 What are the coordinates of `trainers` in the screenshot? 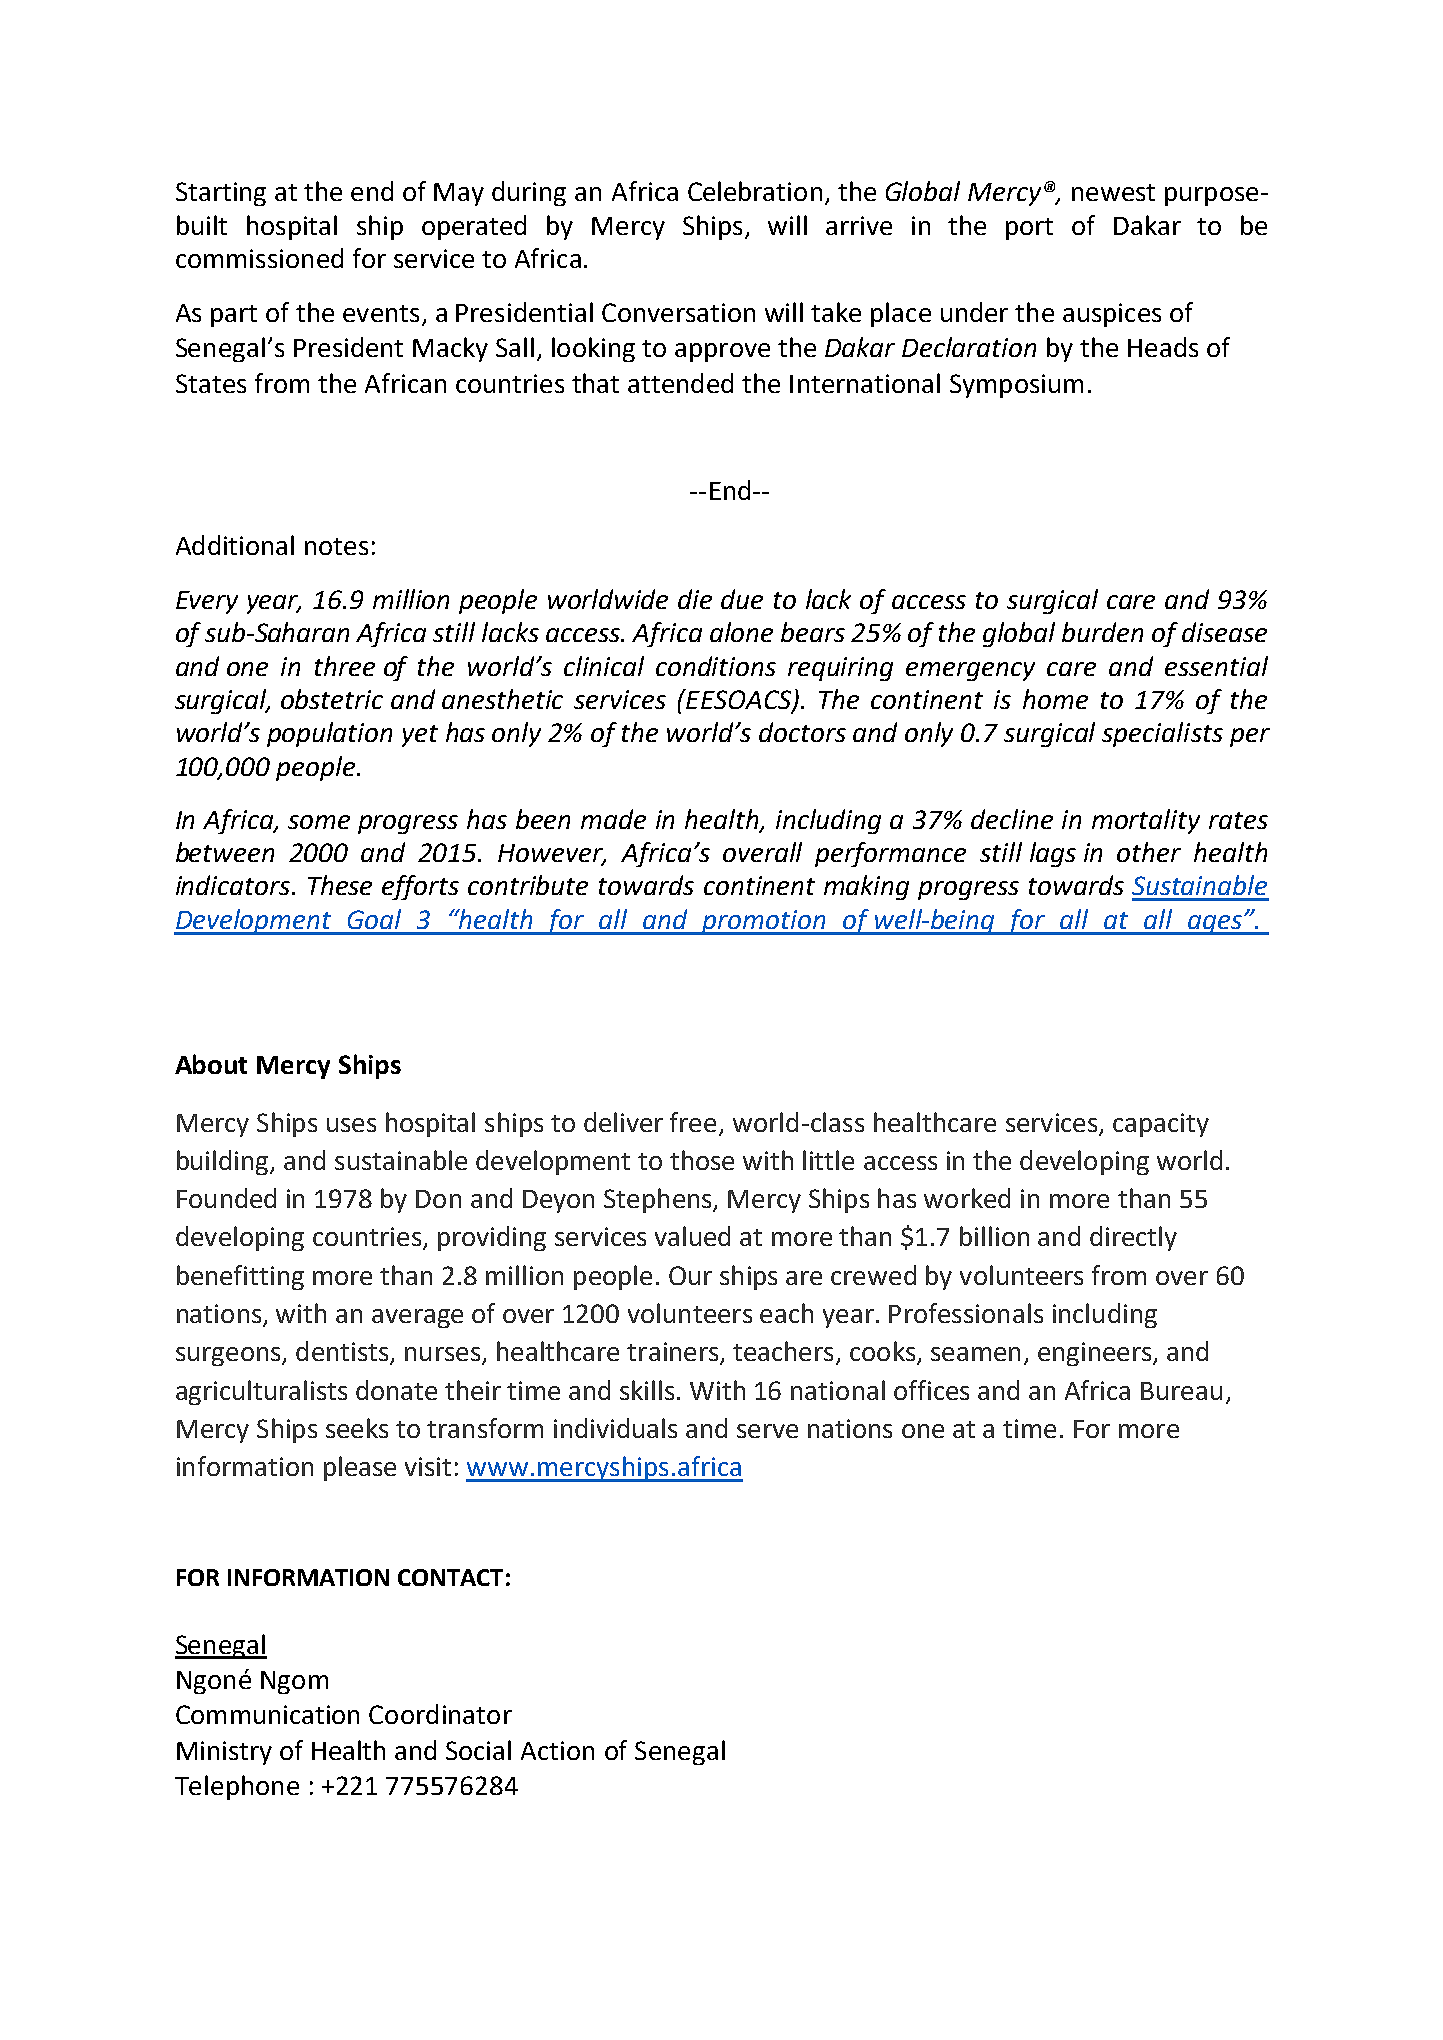 It's located at (674, 1353).
